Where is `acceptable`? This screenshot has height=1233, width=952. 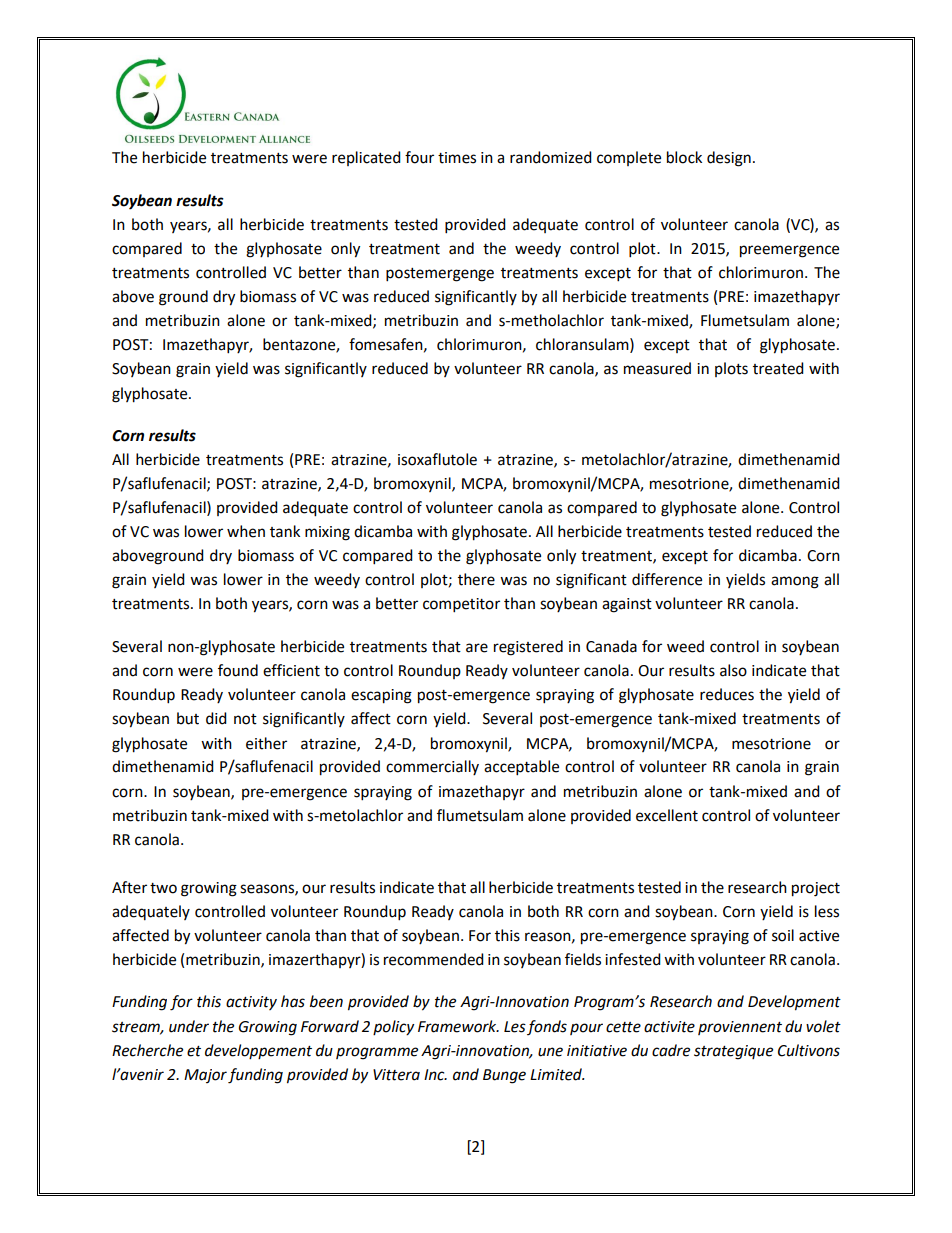
acceptable is located at coordinates (521, 768).
